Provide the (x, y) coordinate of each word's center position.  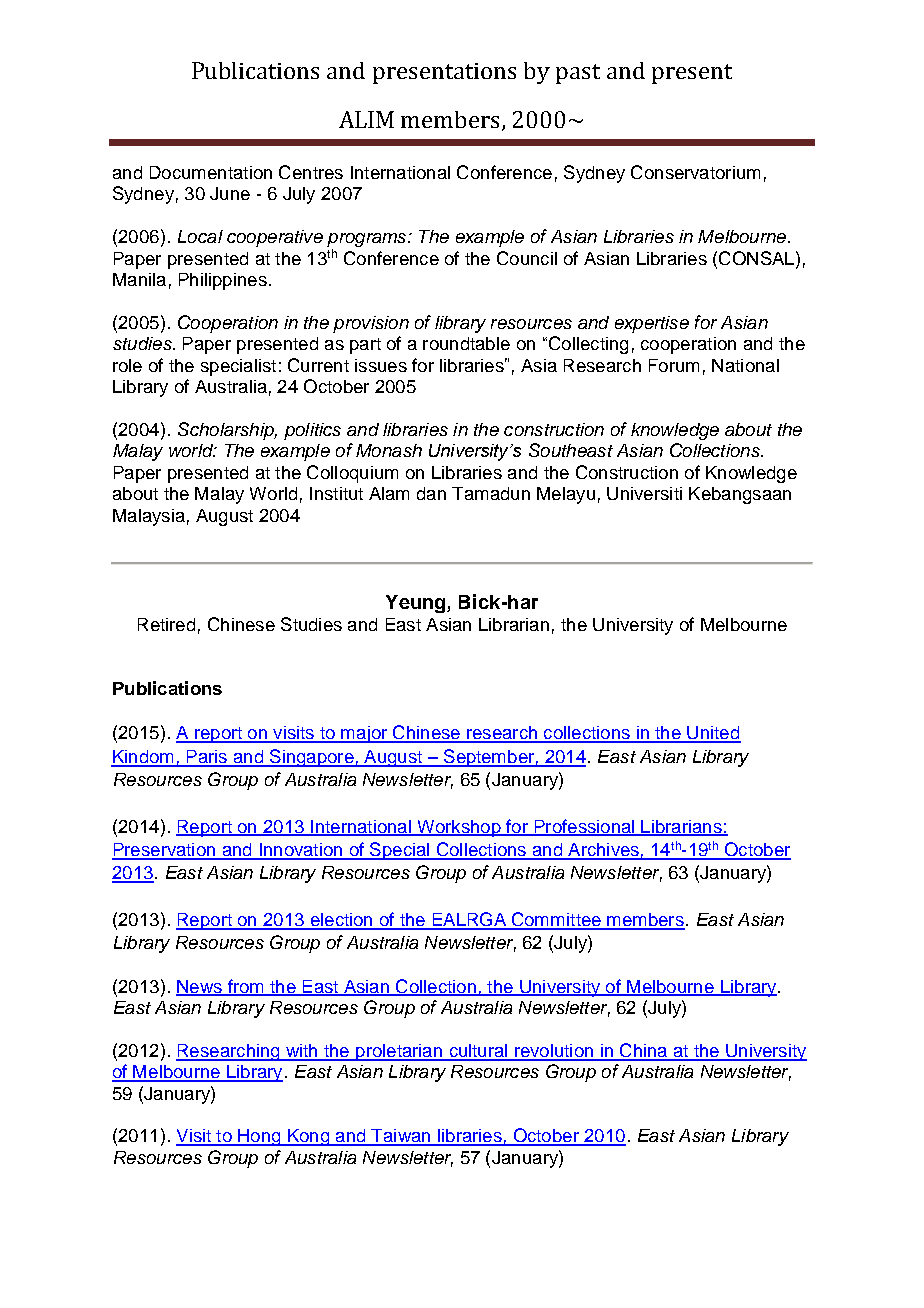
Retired (166, 624)
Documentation (211, 172)
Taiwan (401, 1137)
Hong (259, 1137)
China (644, 1051)
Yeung (417, 604)
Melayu (566, 495)
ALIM (366, 119)
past (578, 74)
